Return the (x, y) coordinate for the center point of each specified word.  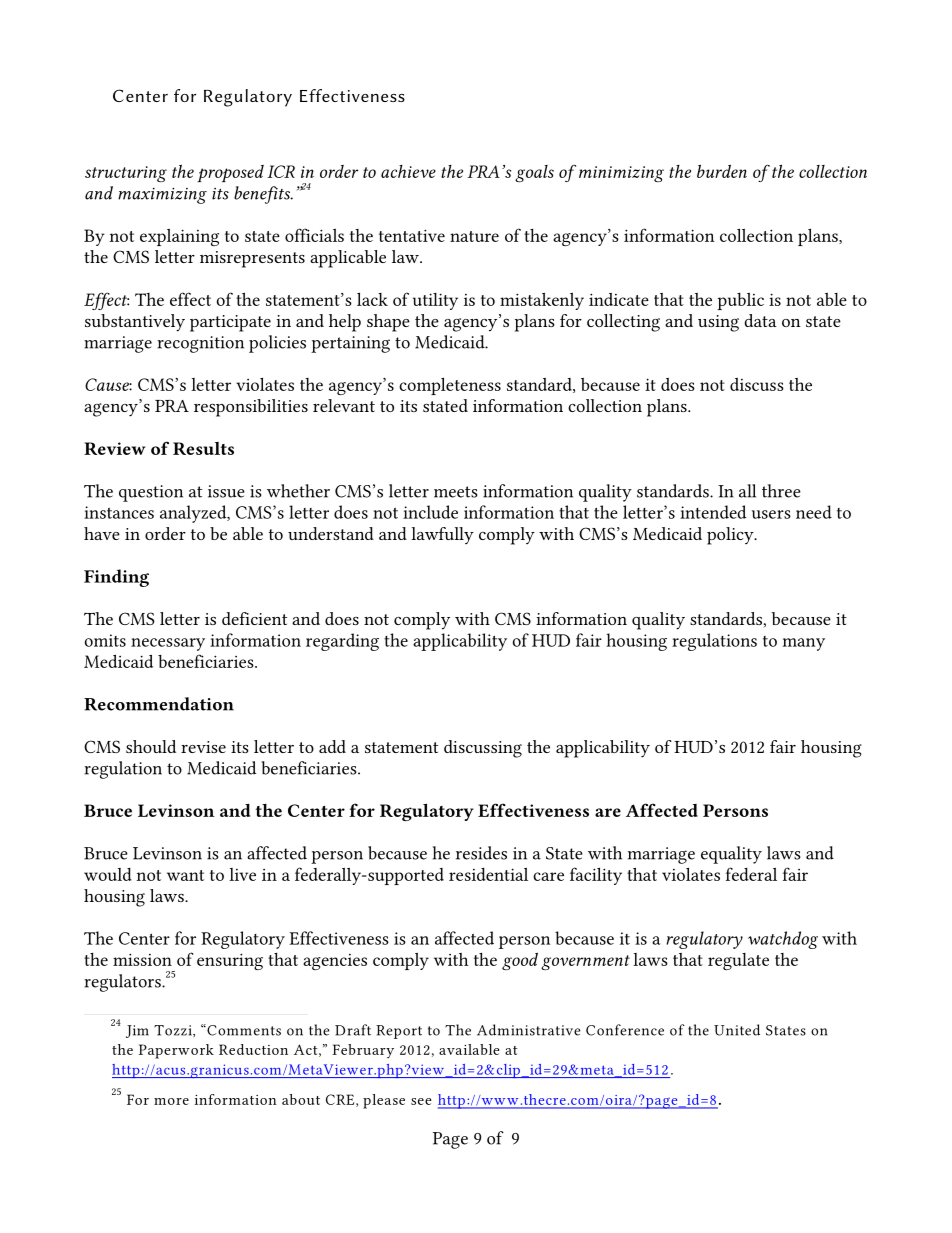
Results (203, 448)
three (781, 491)
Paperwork (176, 1051)
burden (722, 171)
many (804, 644)
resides (481, 853)
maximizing (162, 196)
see (421, 1101)
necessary (168, 644)
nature (474, 236)
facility (596, 876)
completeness (450, 386)
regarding (342, 642)
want (185, 875)
